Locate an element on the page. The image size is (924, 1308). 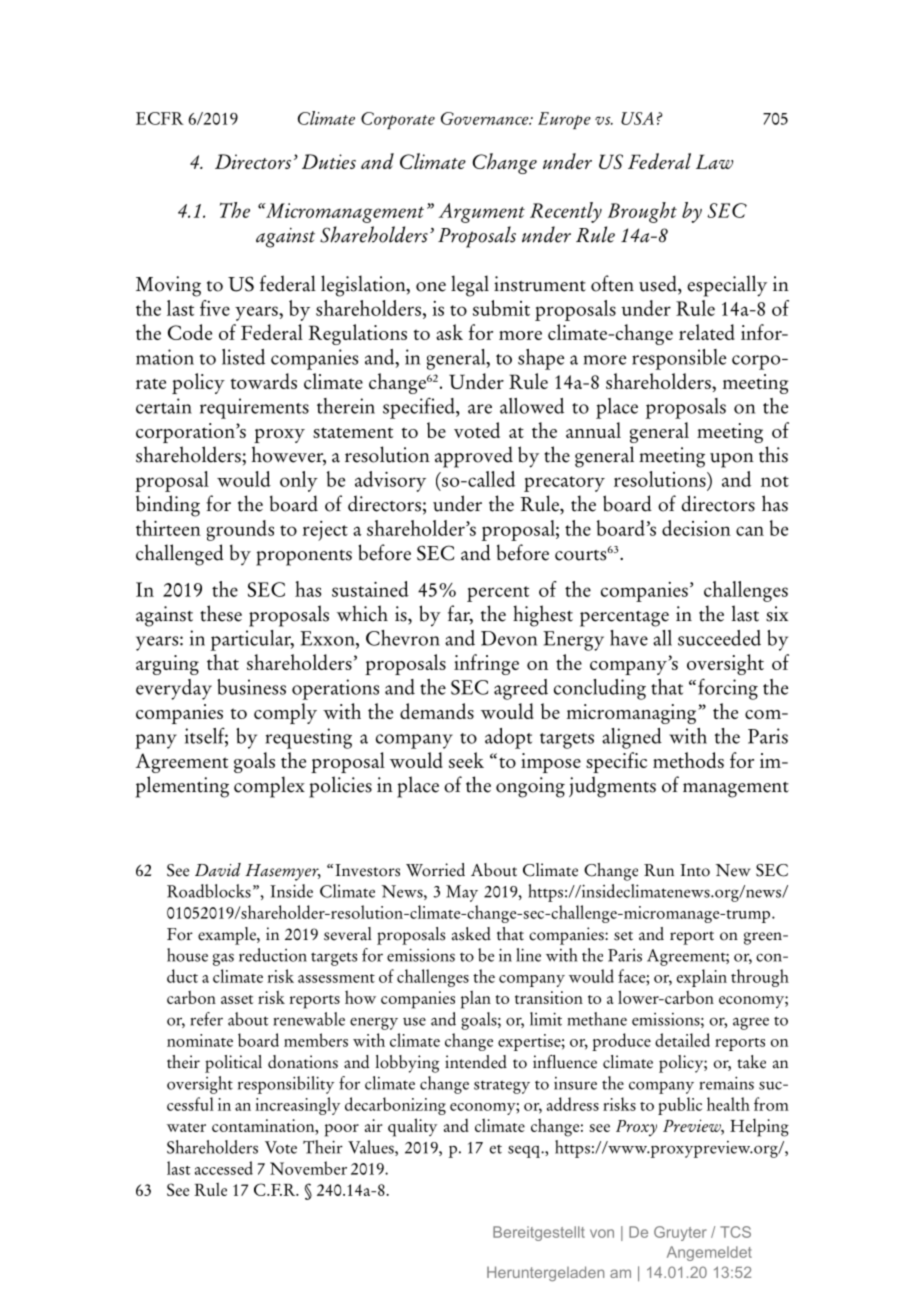
seek is located at coordinates (466, 760).
